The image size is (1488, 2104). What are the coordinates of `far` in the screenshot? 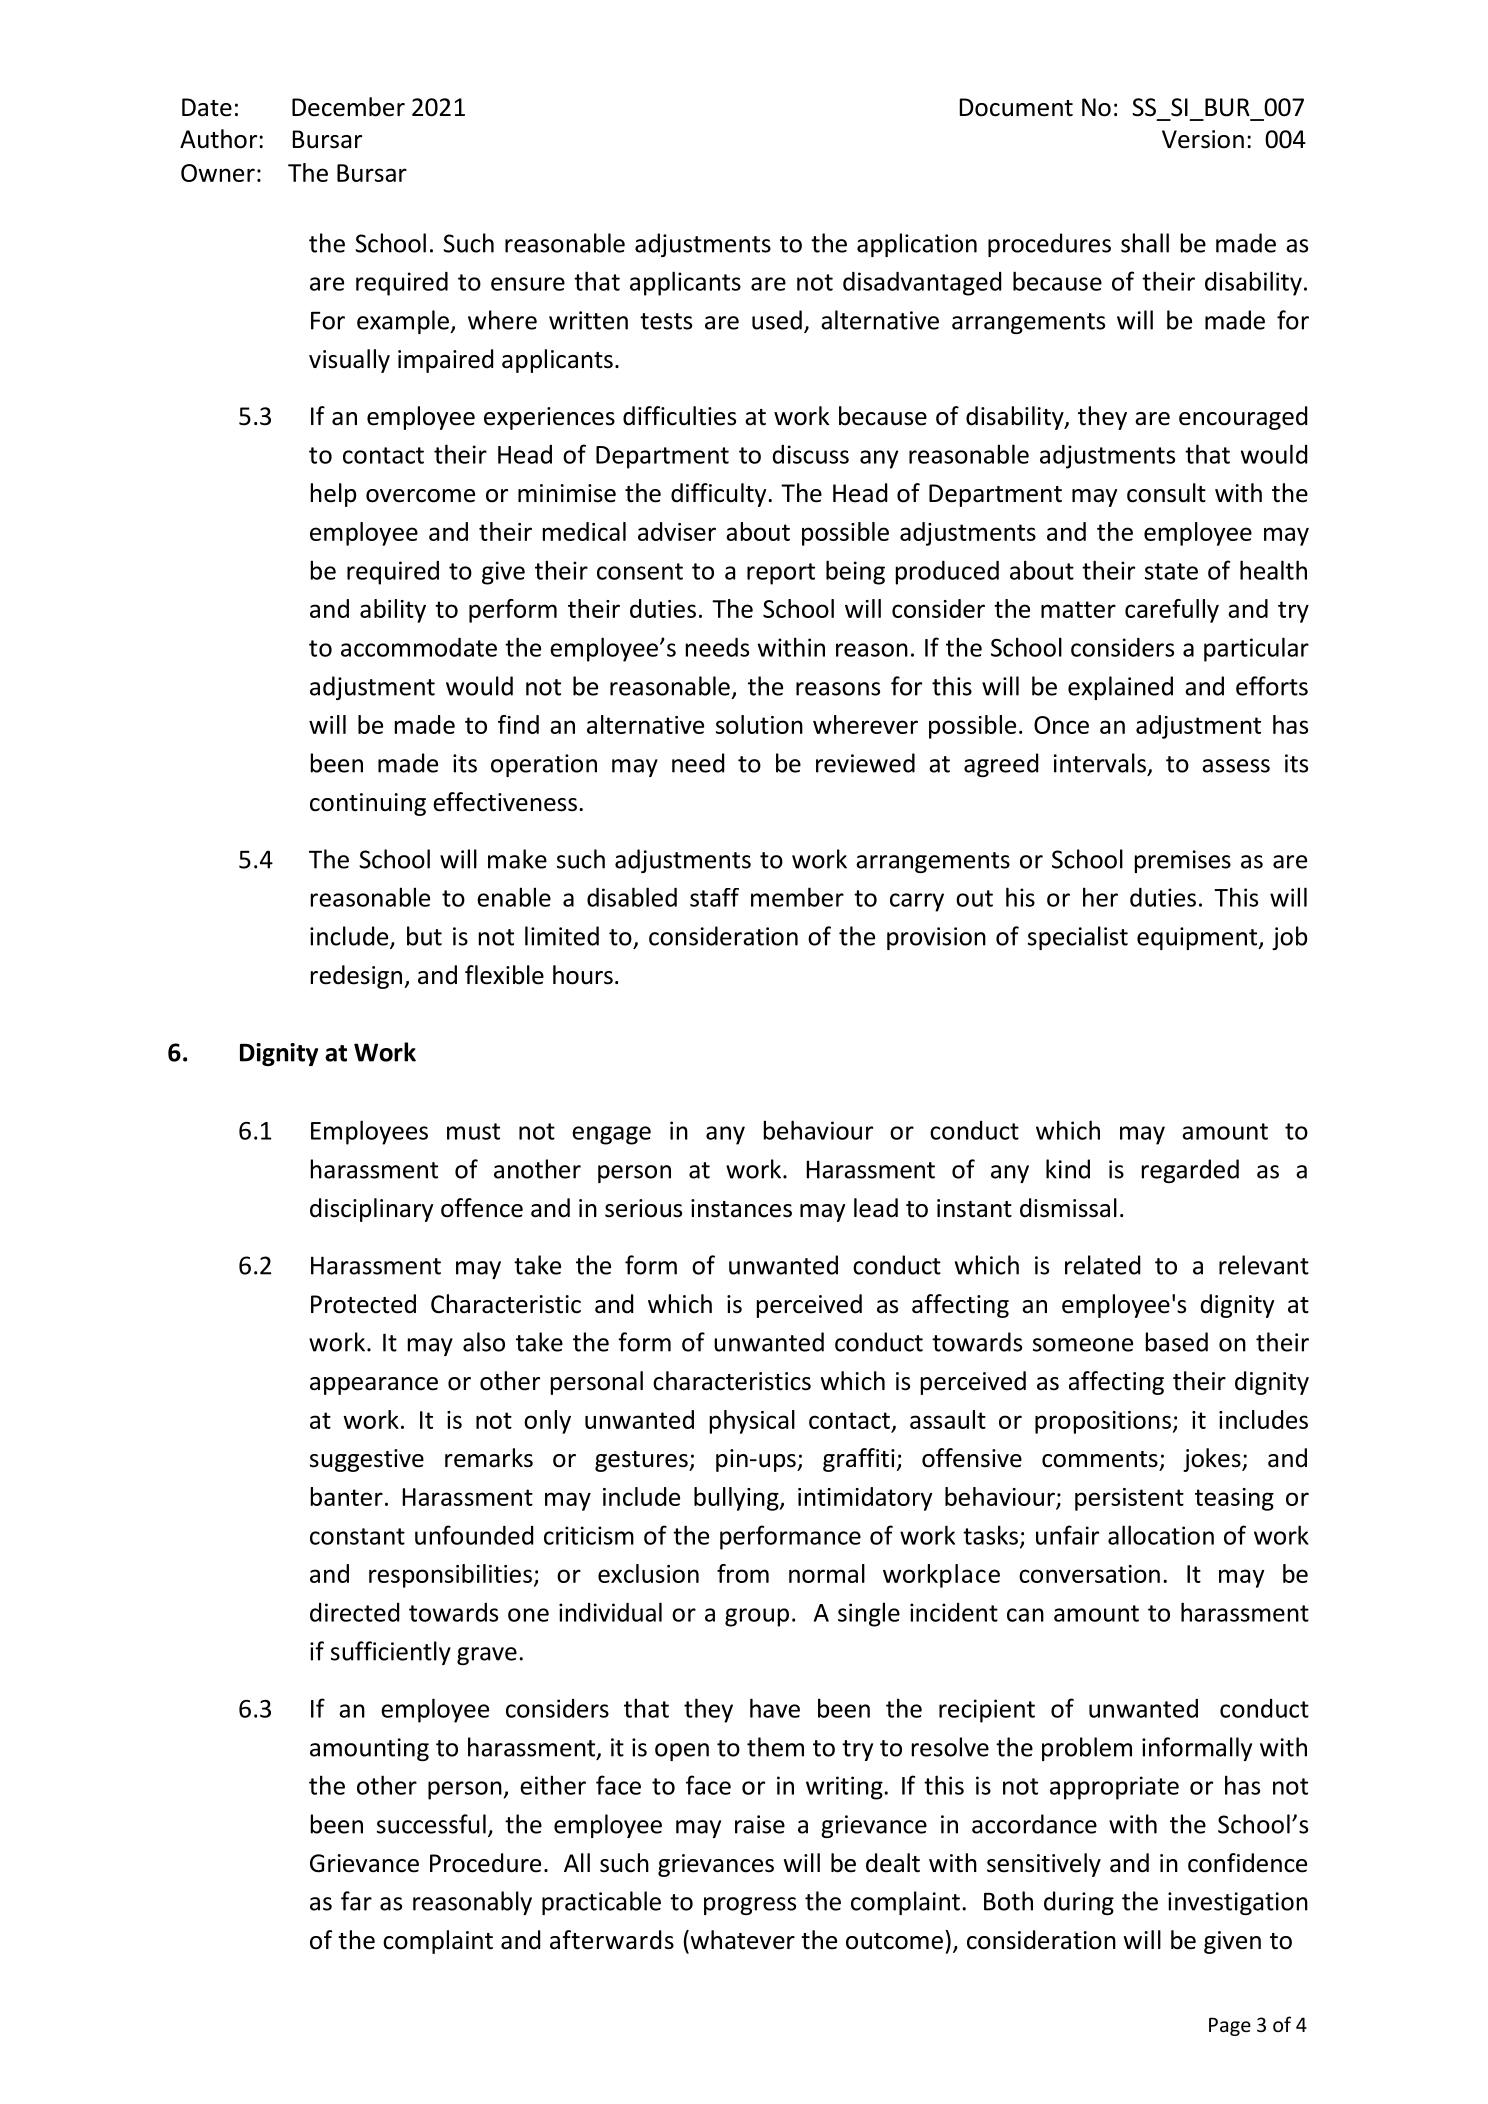 It's located at (356, 1901).
